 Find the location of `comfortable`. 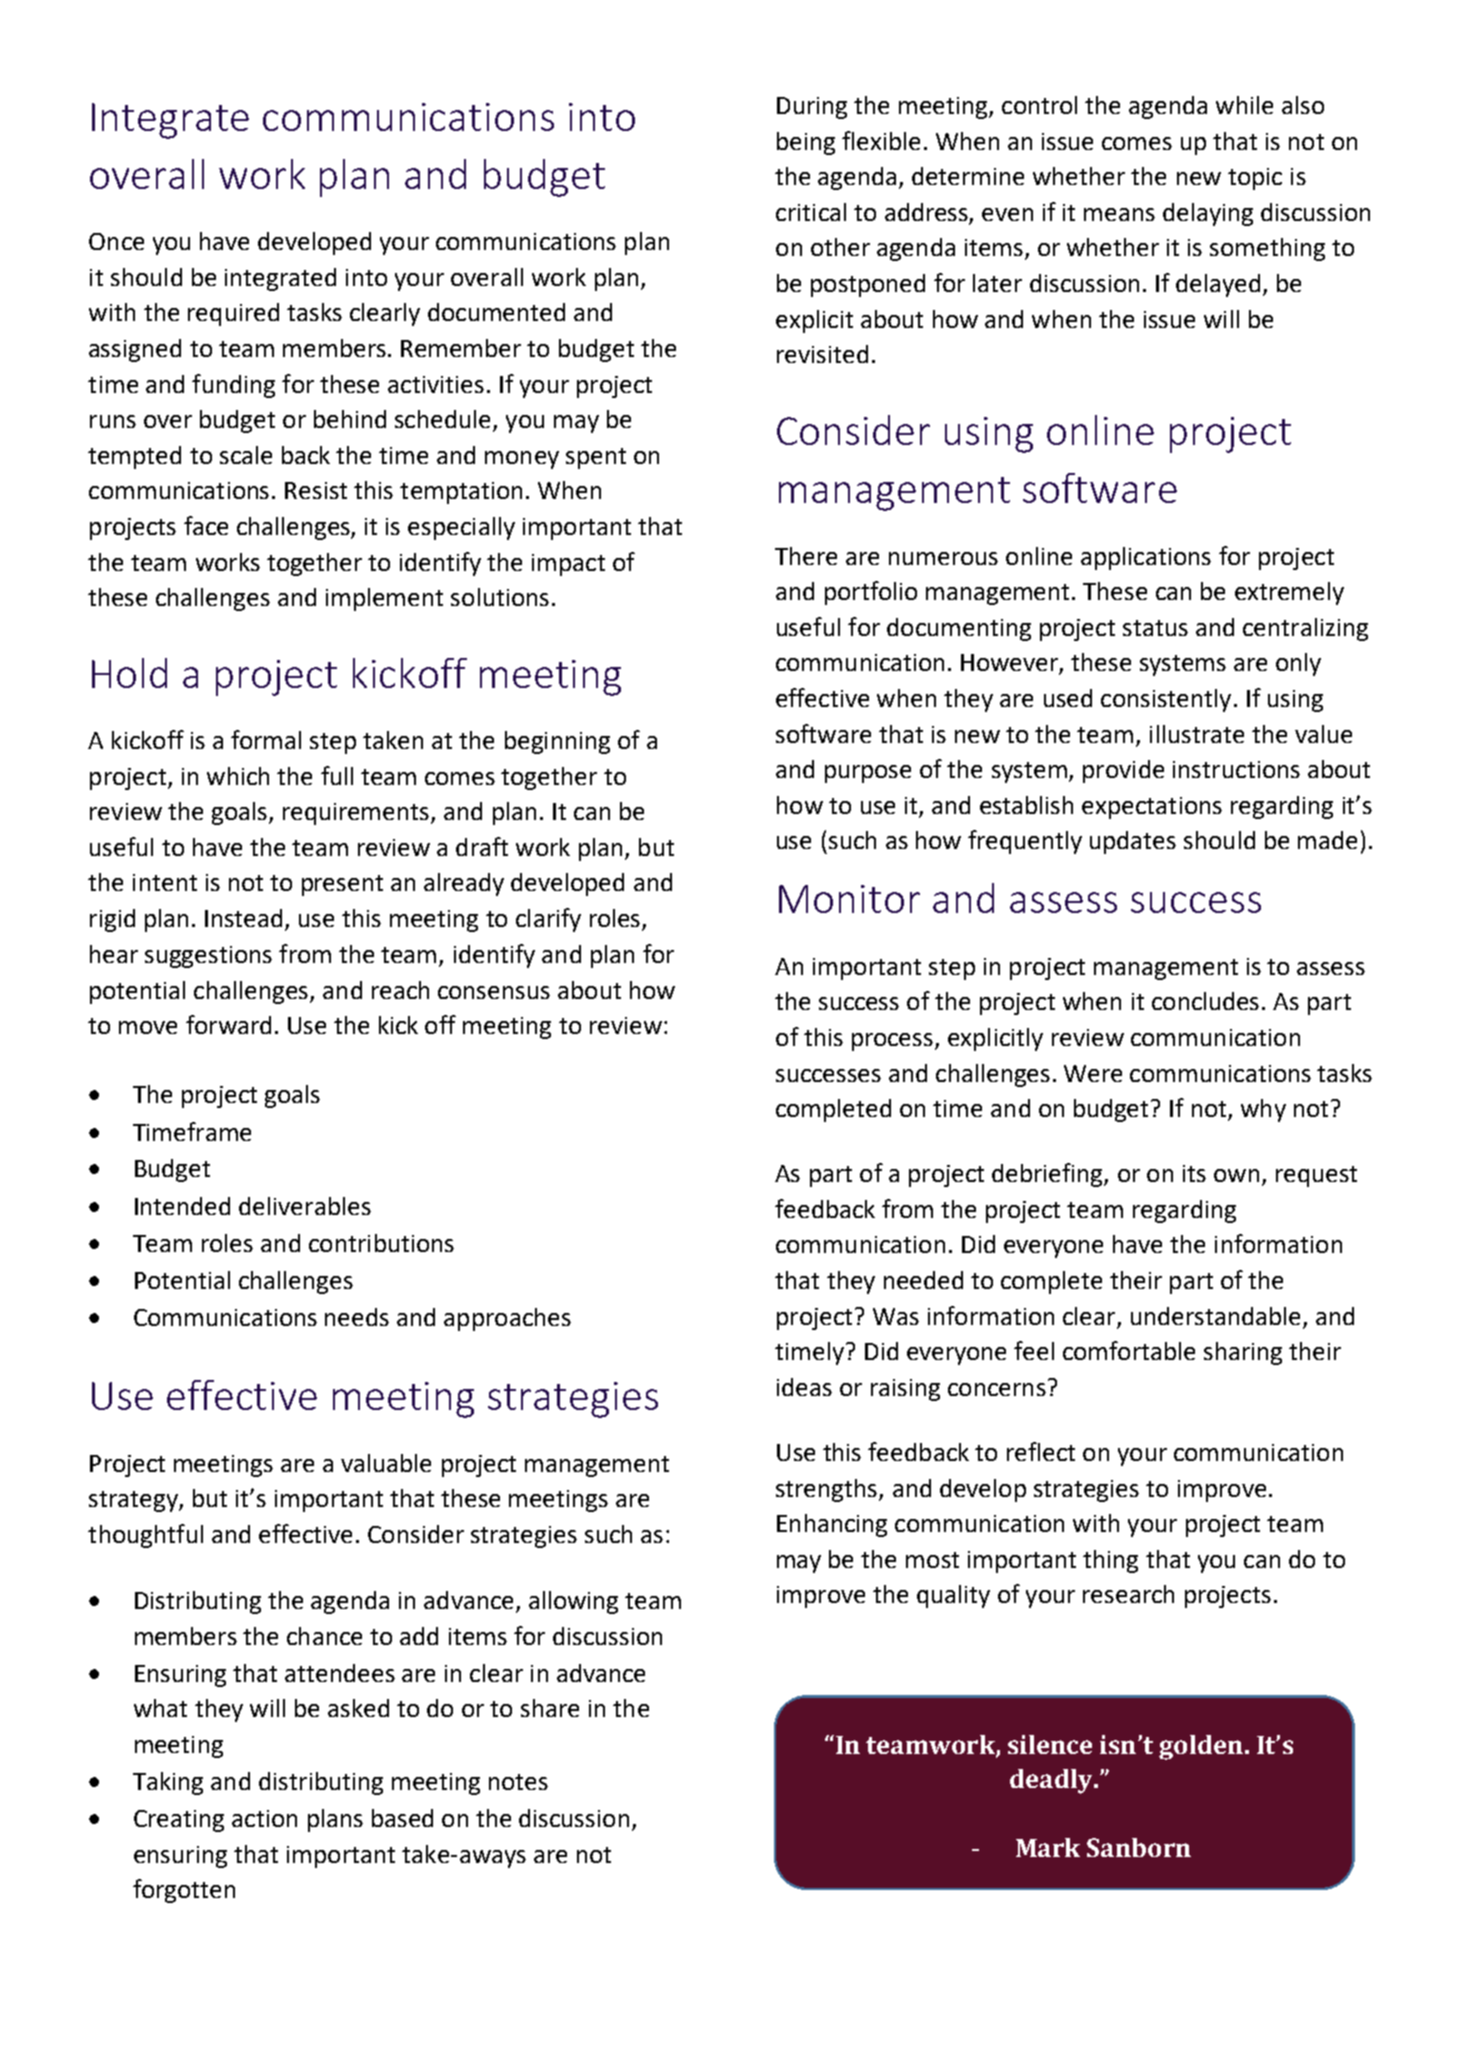

comfortable is located at coordinates (1129, 1350).
